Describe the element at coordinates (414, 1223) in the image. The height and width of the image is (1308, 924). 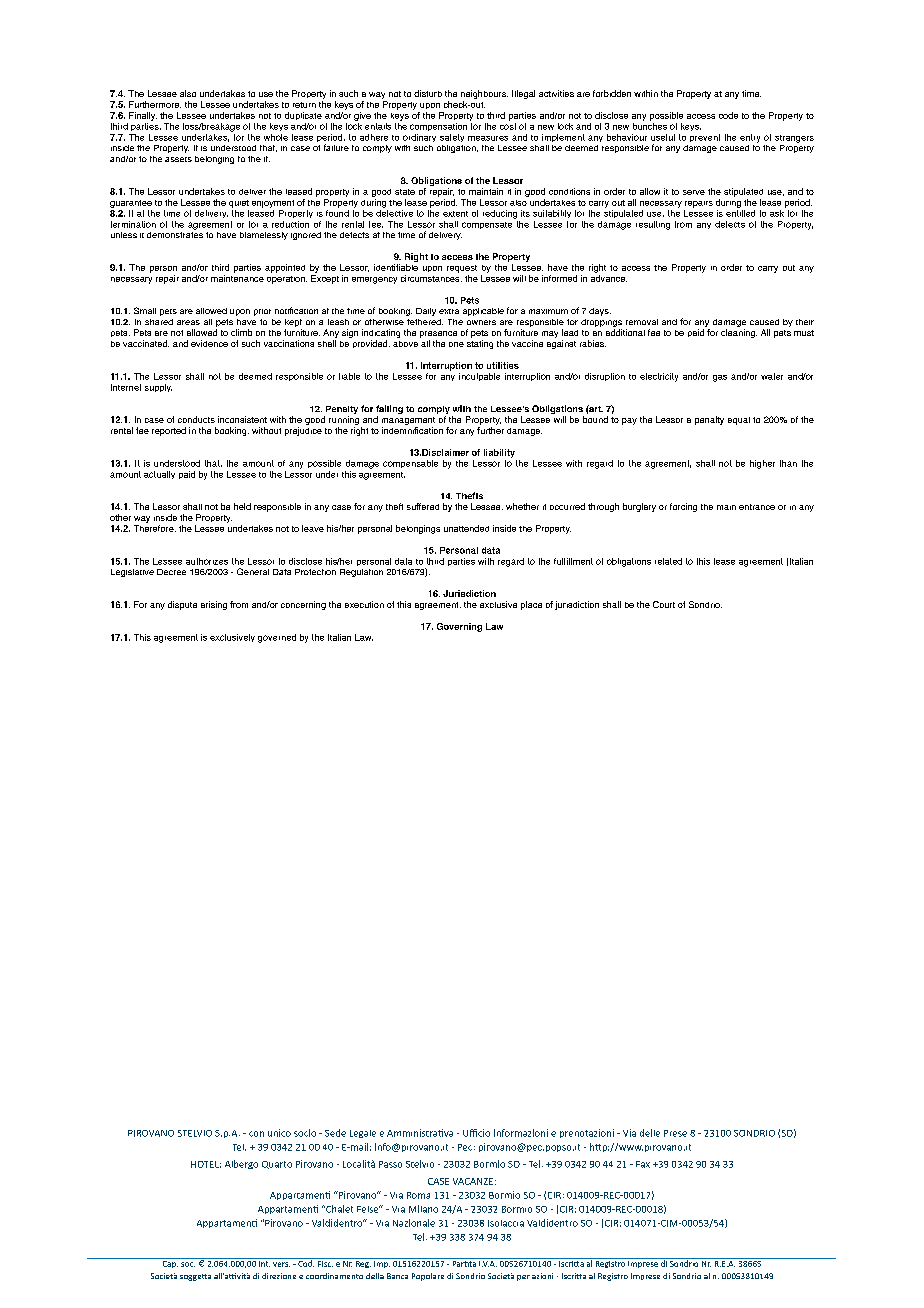
I see `Nazionale` at that location.
